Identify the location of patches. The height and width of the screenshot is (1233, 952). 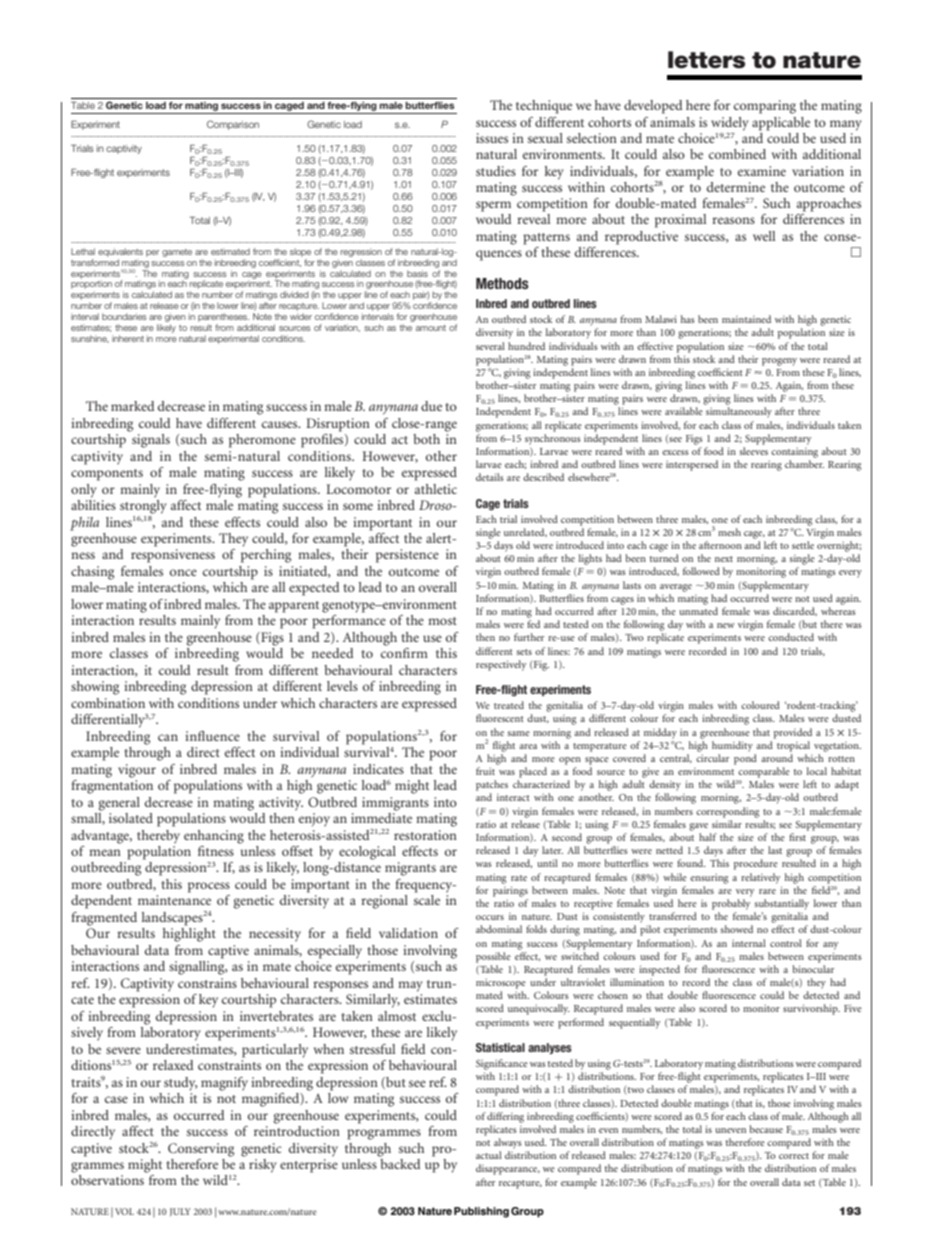
(492, 785).
